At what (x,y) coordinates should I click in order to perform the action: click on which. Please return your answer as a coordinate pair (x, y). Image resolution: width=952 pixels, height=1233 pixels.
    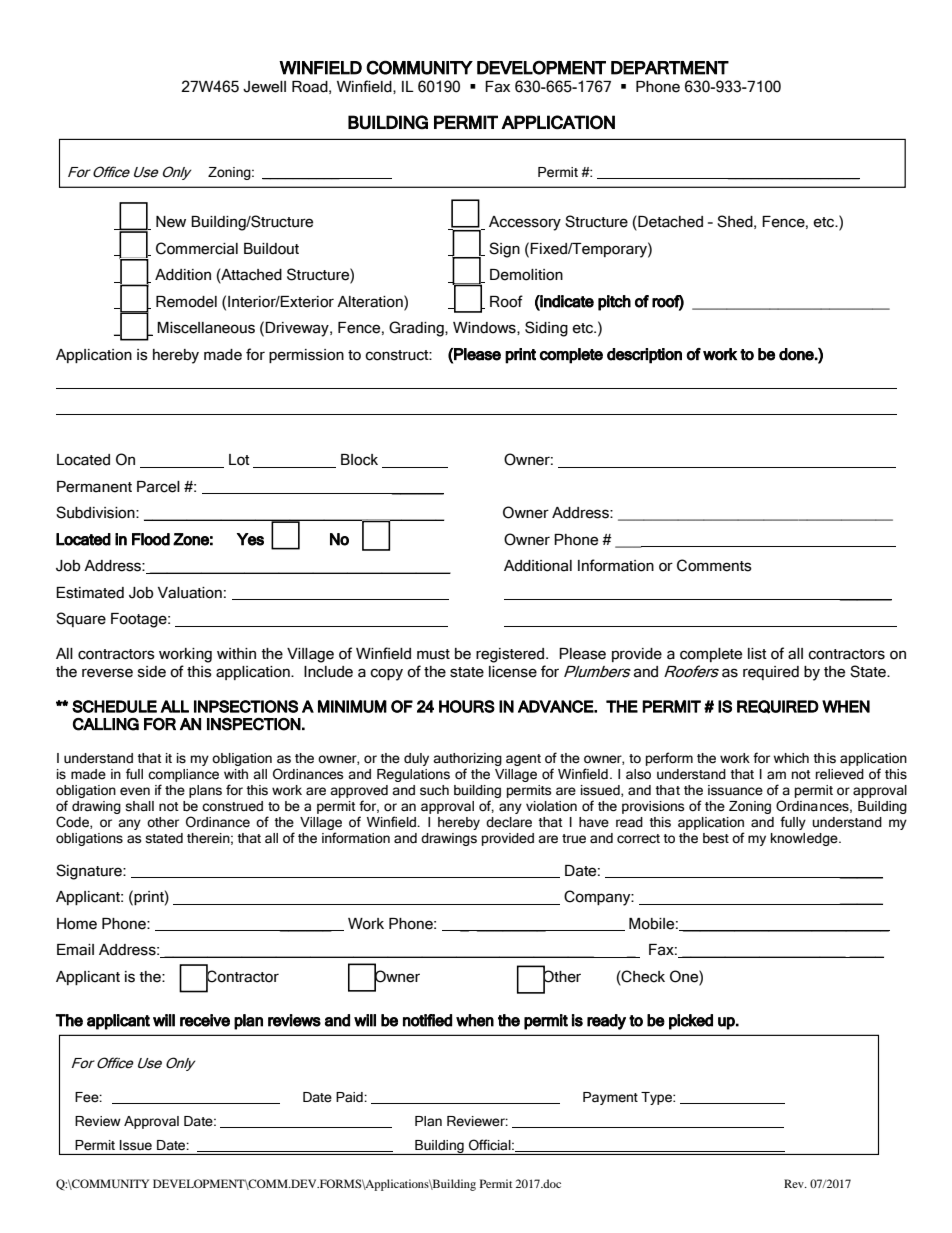
    Looking at the image, I should click on (791, 758).
